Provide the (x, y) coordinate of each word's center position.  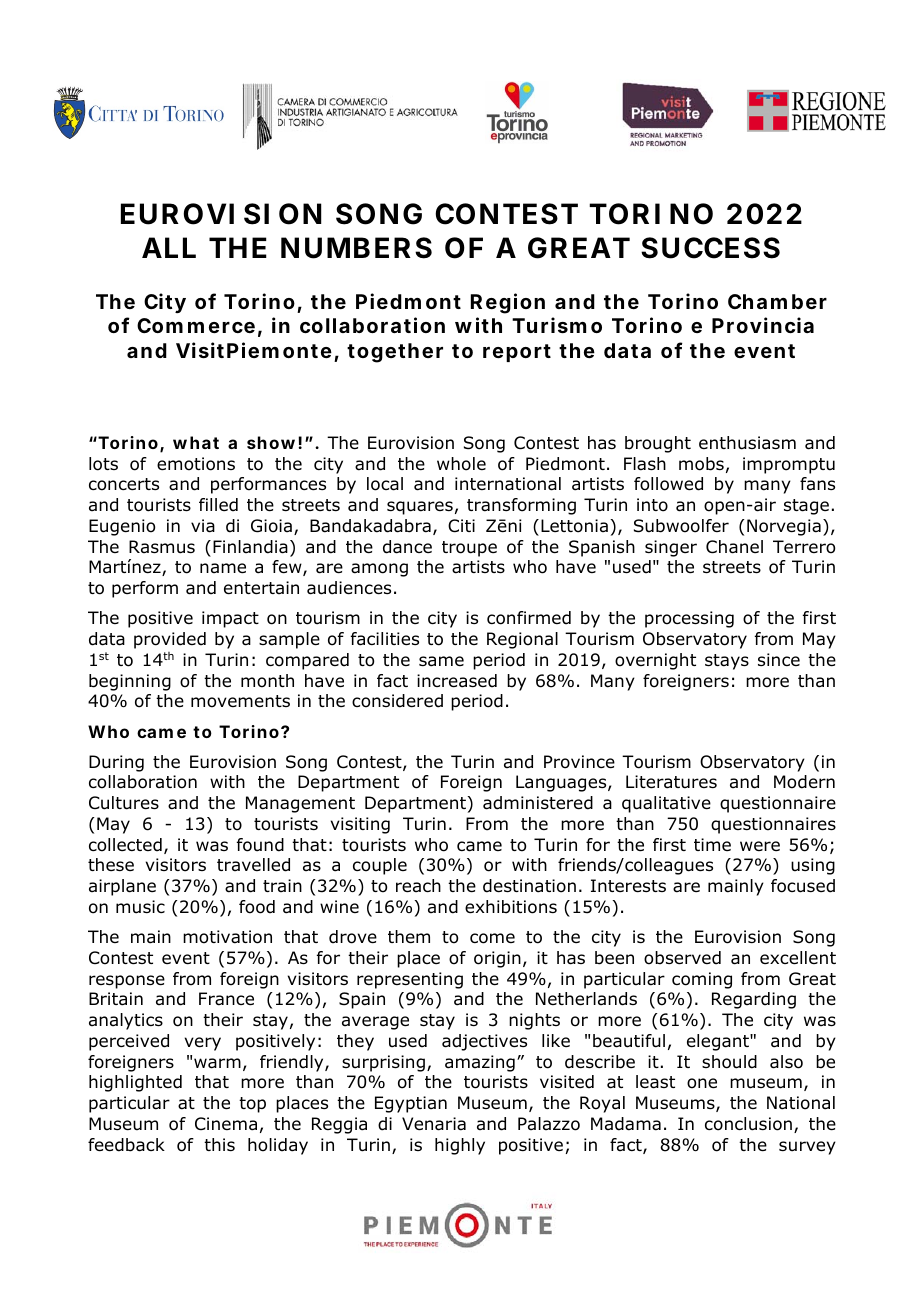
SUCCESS (710, 248)
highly (460, 1146)
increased (457, 681)
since (779, 659)
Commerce (199, 327)
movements (240, 701)
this (219, 1144)
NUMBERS (356, 248)
